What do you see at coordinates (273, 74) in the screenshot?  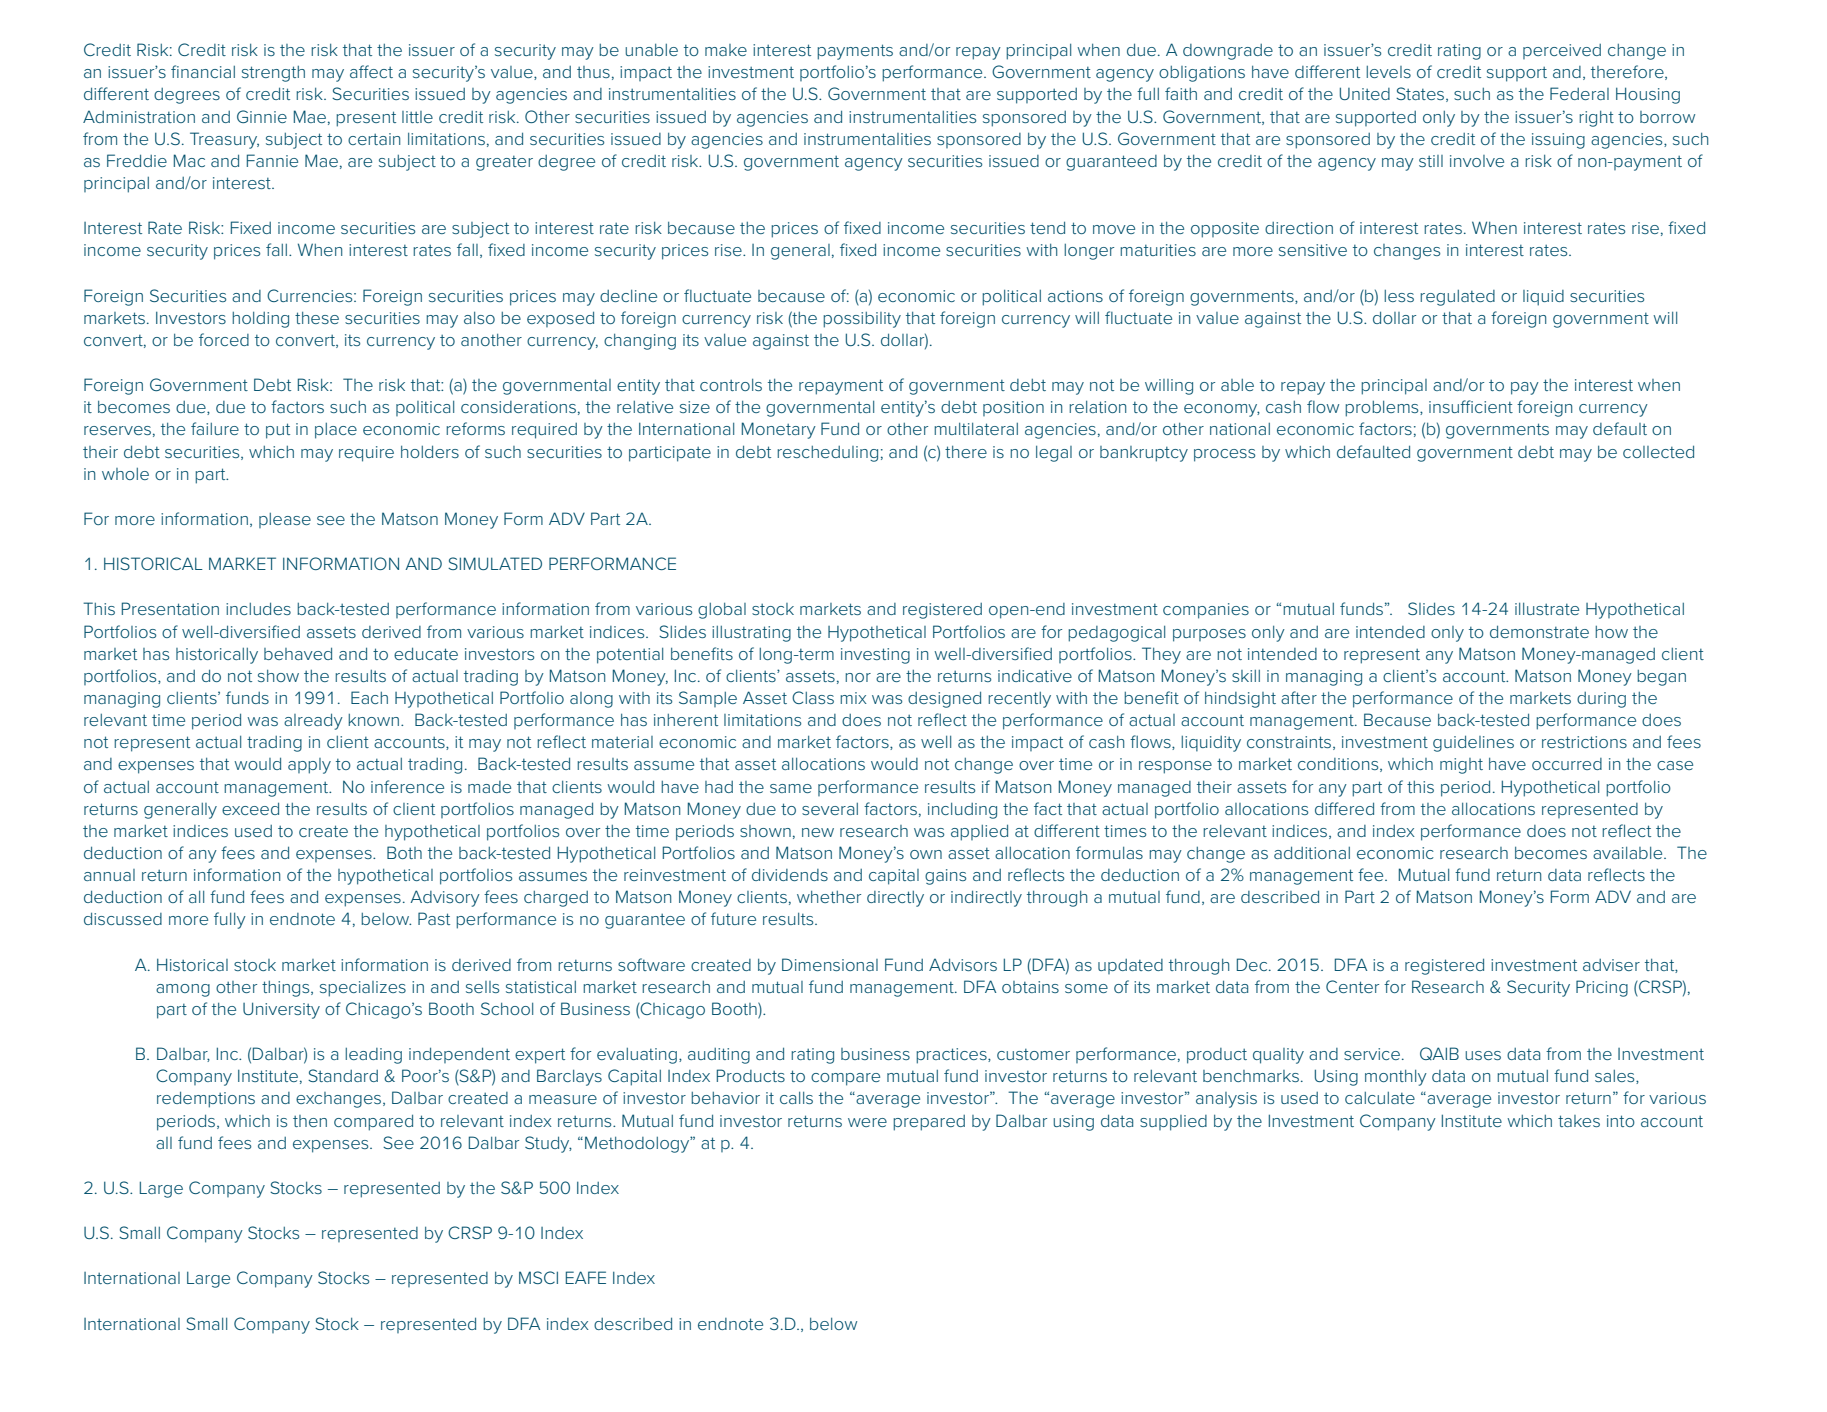 I see `strength` at bounding box center [273, 74].
